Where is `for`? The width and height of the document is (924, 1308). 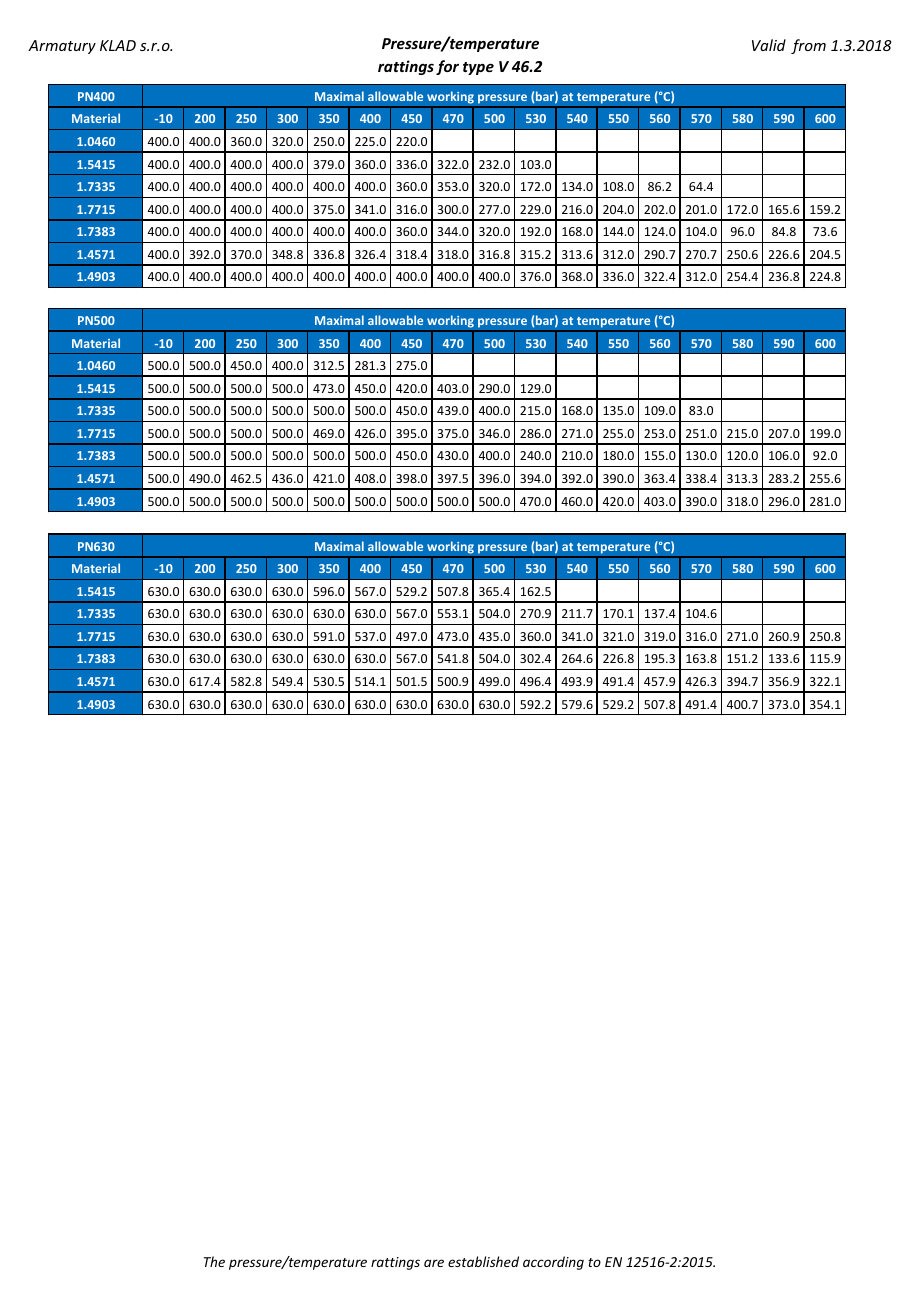 for is located at coordinates (447, 67).
